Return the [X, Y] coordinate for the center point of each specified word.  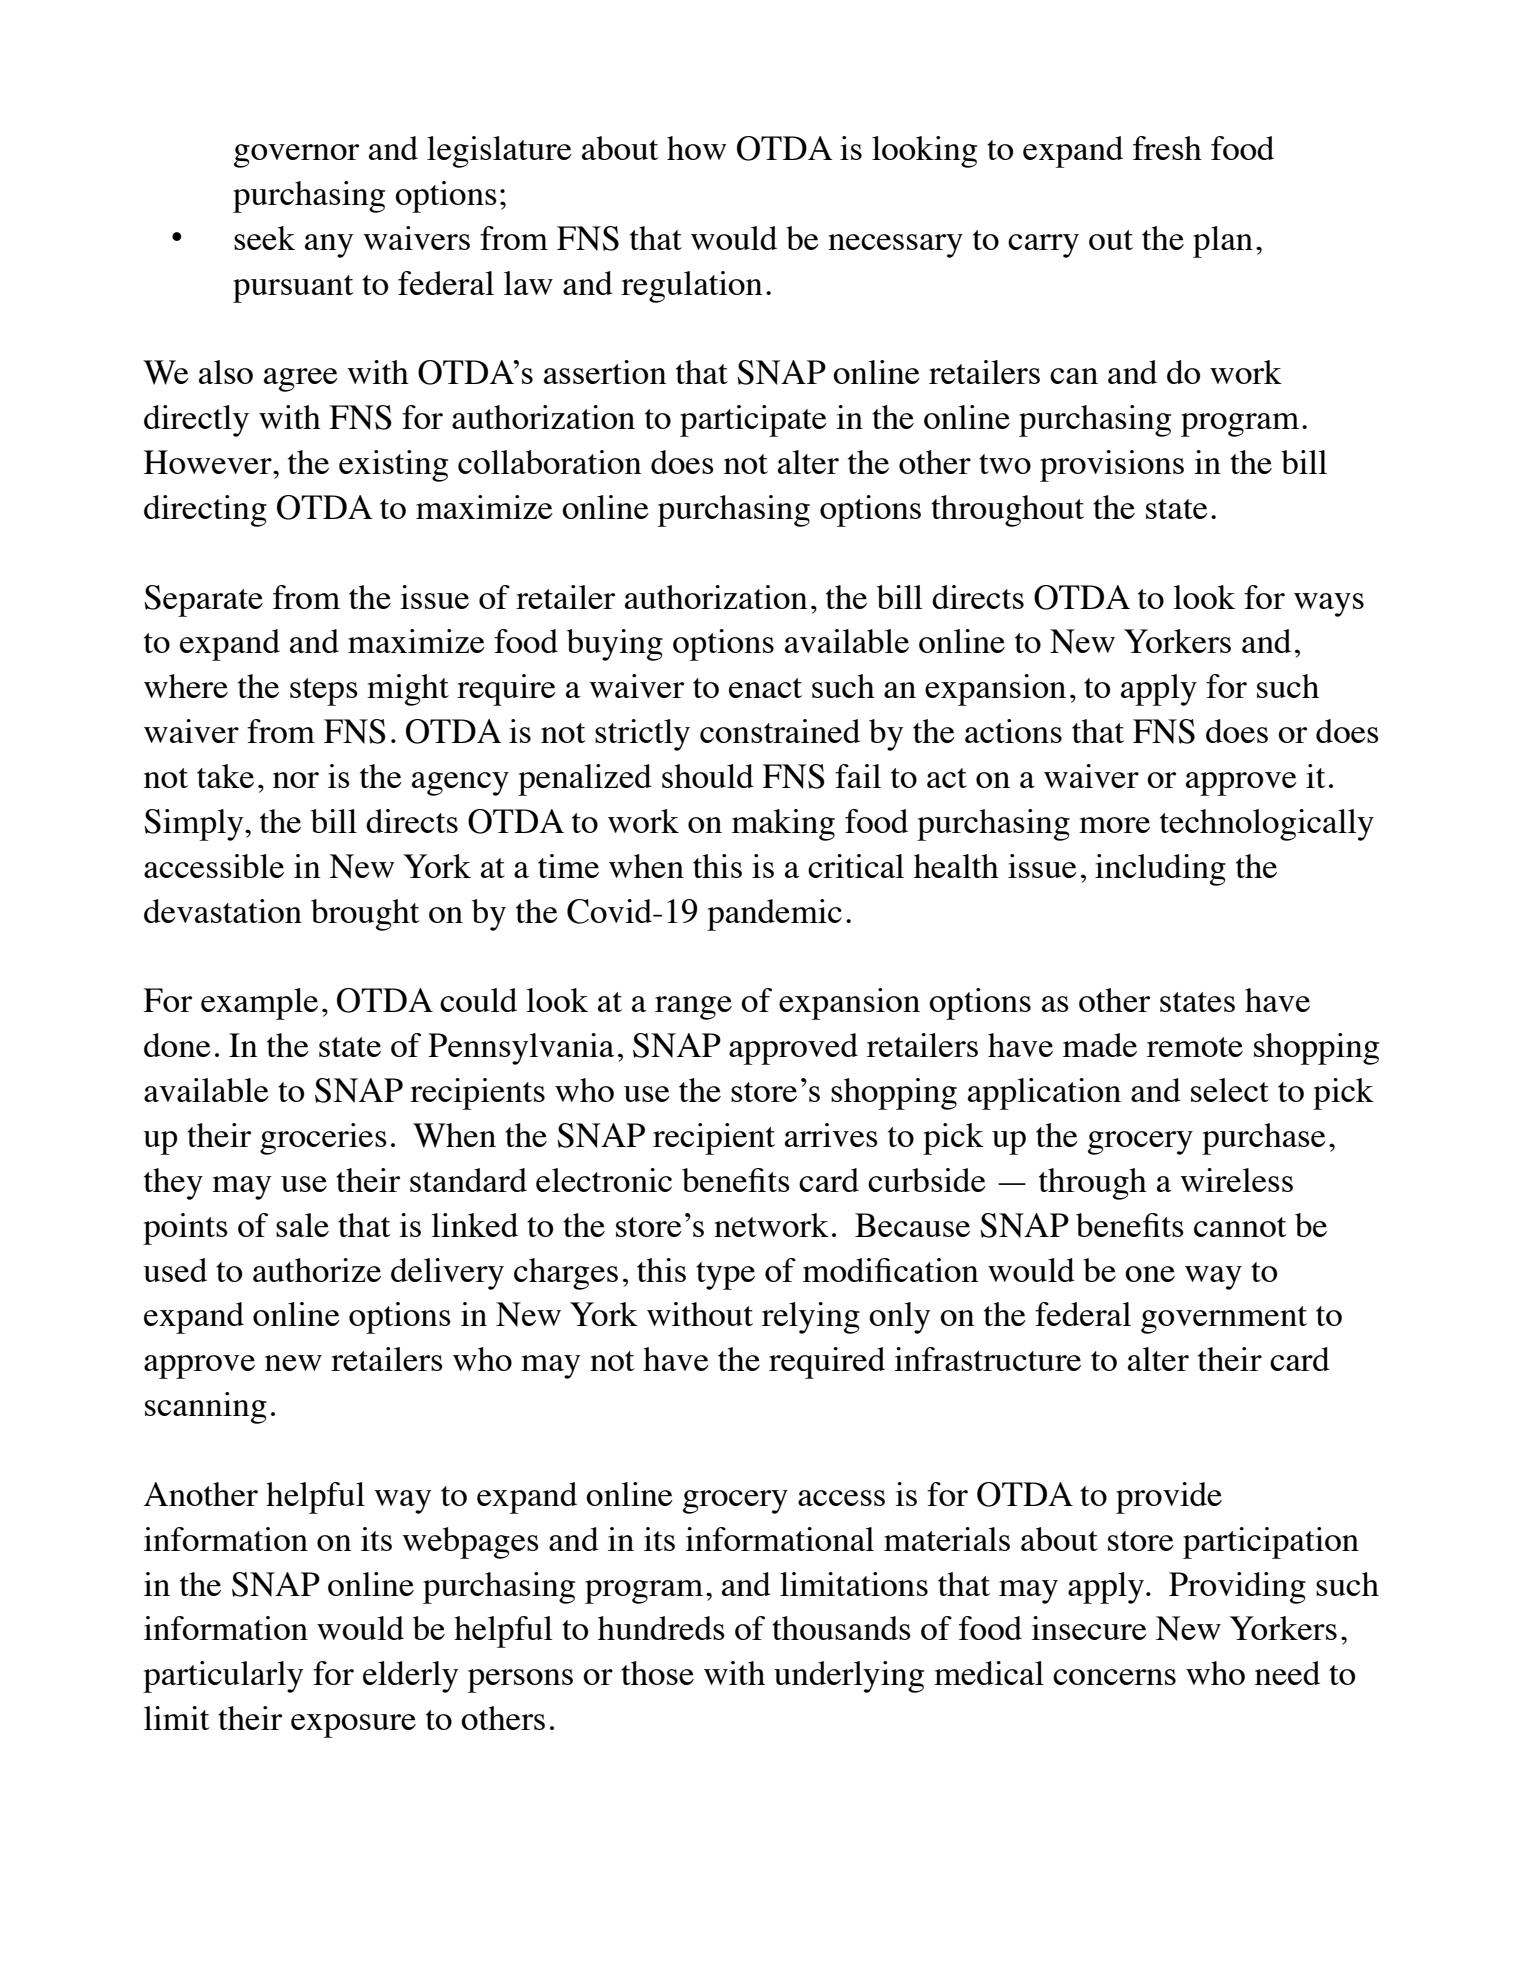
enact [765, 688]
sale [302, 1225]
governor [296, 156]
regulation [692, 287]
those [657, 1673]
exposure [353, 1726]
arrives [831, 1135]
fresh [1167, 148]
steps [324, 692]
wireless [1236, 1180]
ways [1329, 605]
